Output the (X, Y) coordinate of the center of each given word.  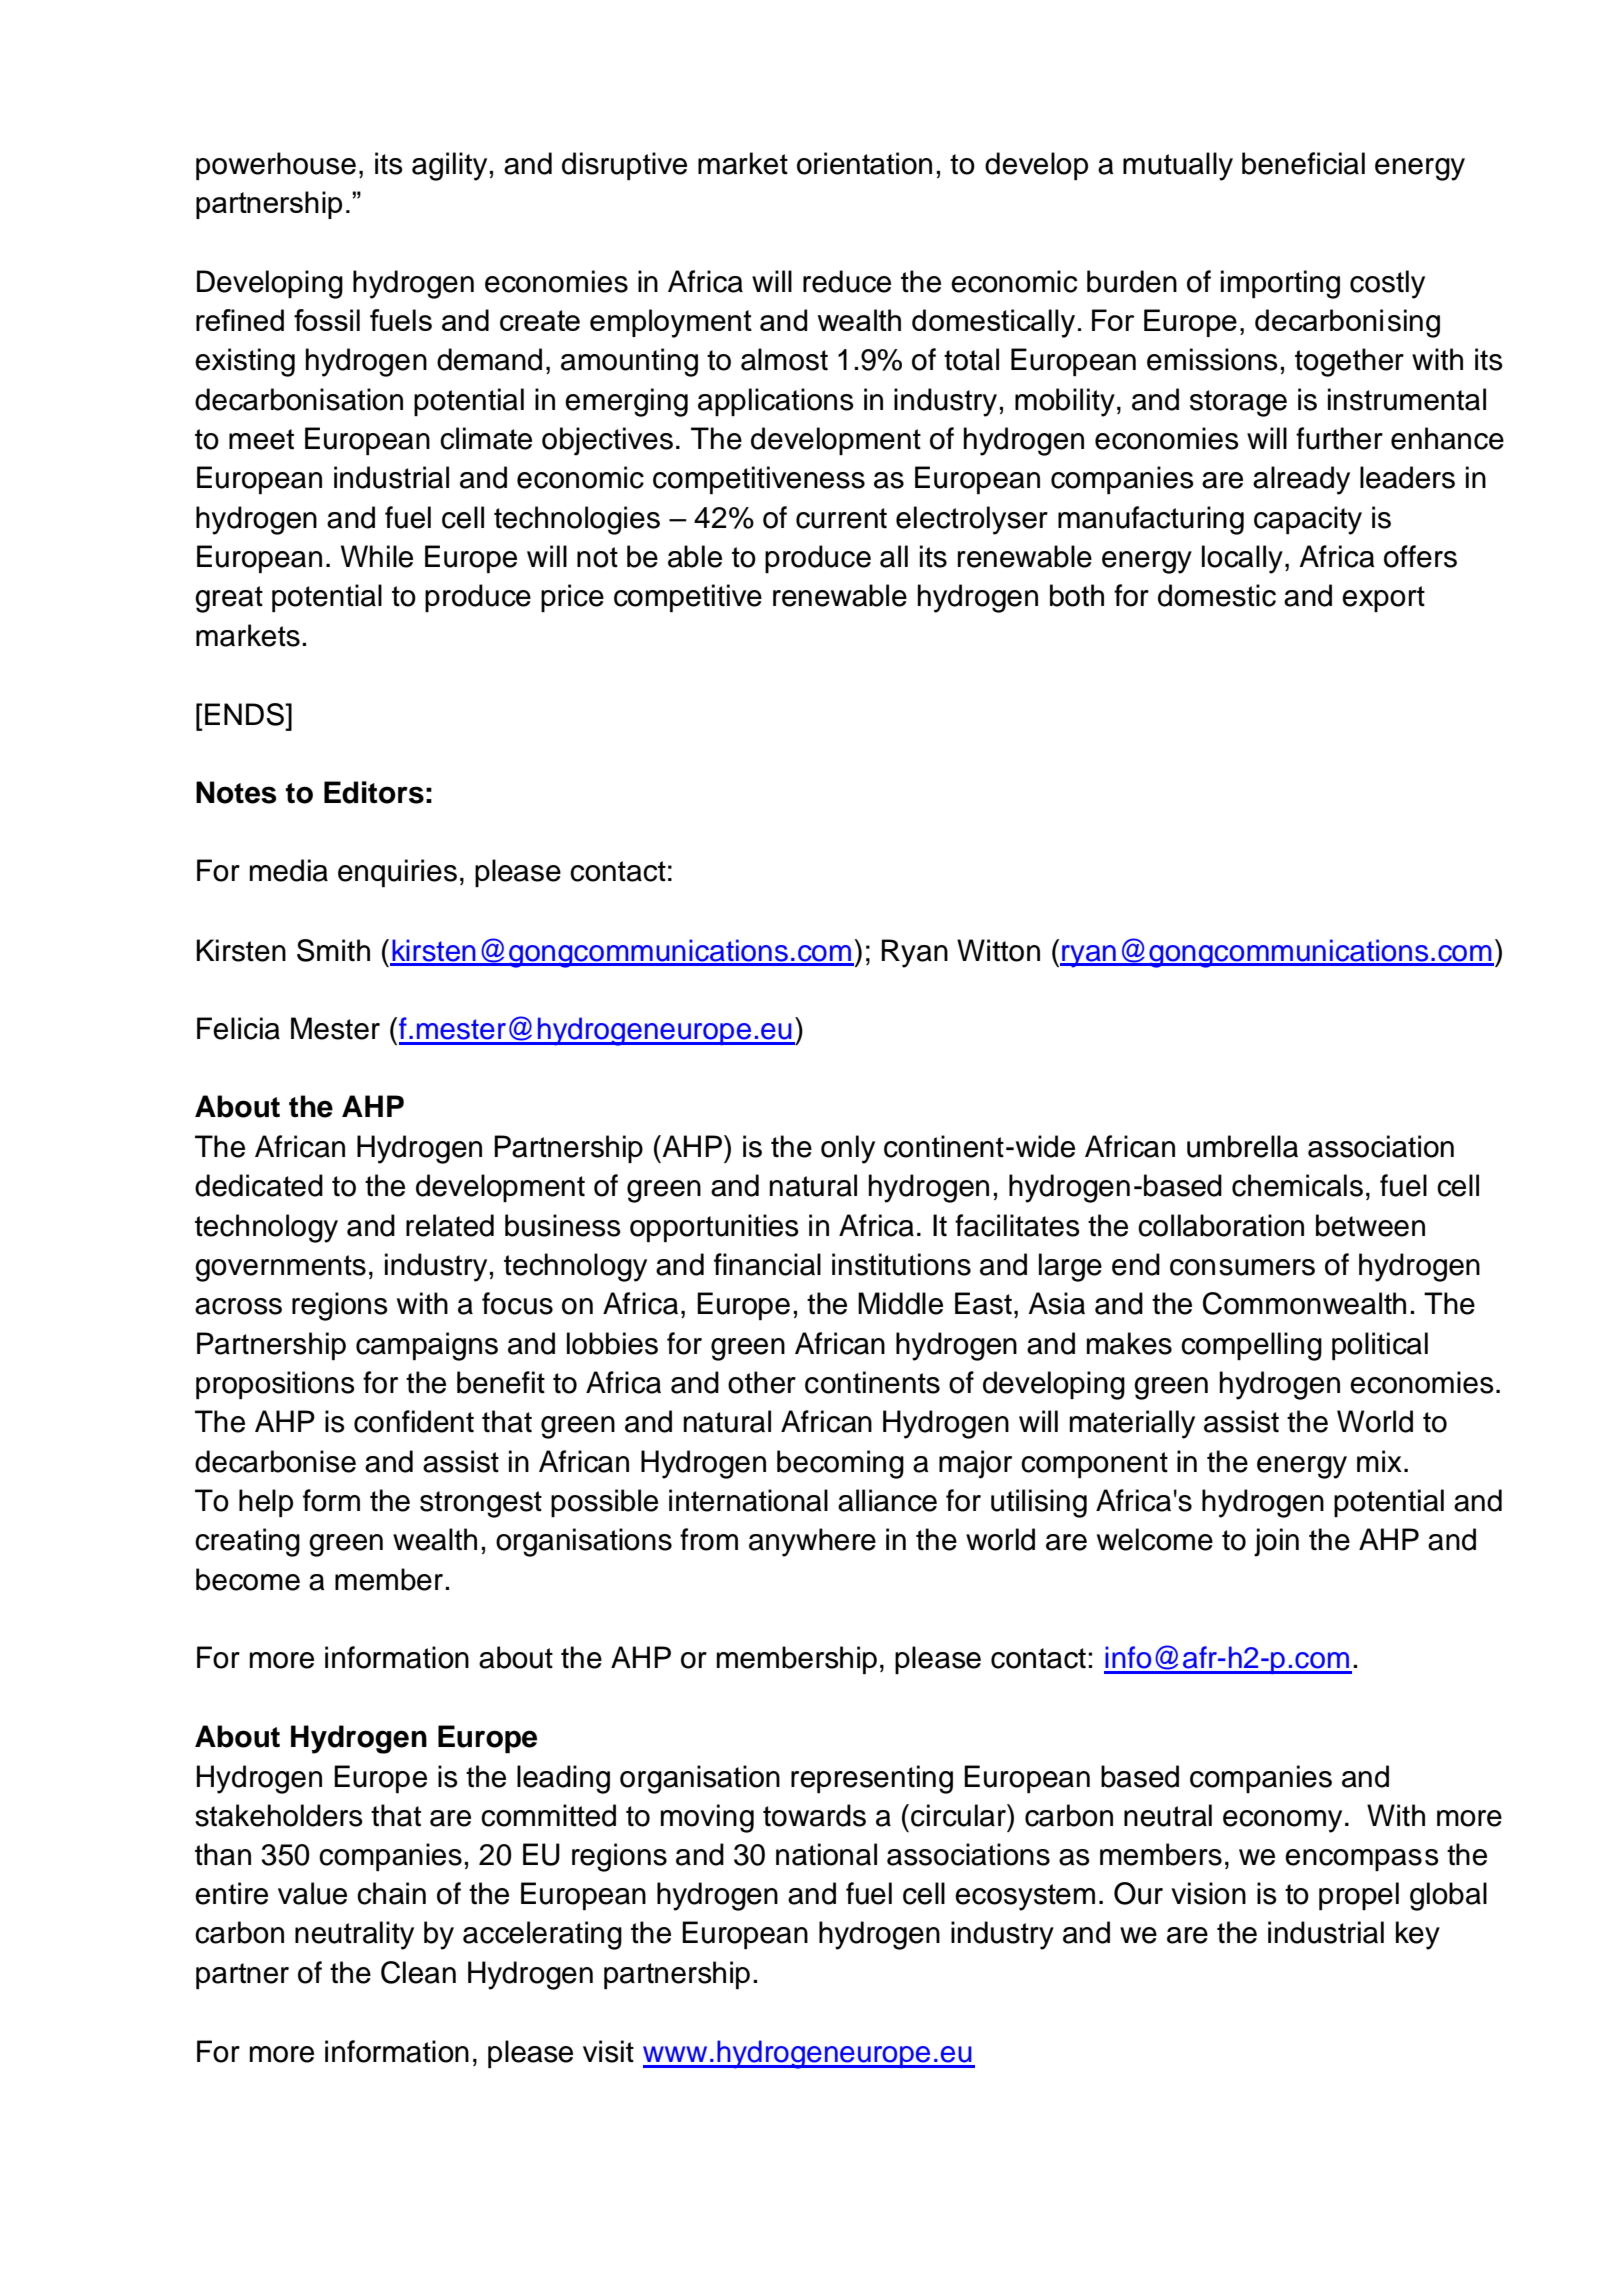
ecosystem (1025, 1897)
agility (449, 166)
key (1418, 1935)
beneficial (1303, 163)
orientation (864, 163)
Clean (418, 1972)
